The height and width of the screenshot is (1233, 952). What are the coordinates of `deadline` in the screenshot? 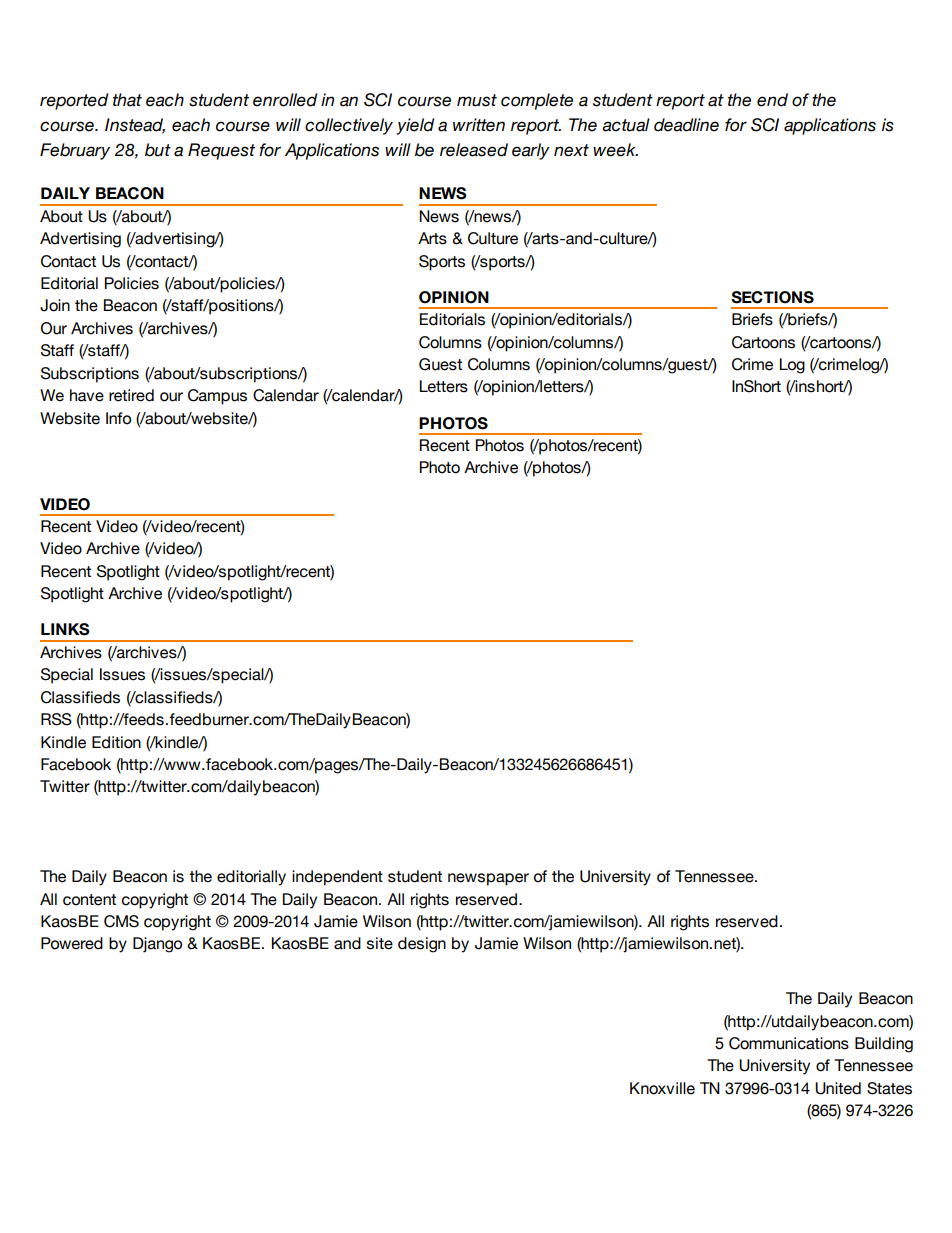 It's located at (686, 125).
